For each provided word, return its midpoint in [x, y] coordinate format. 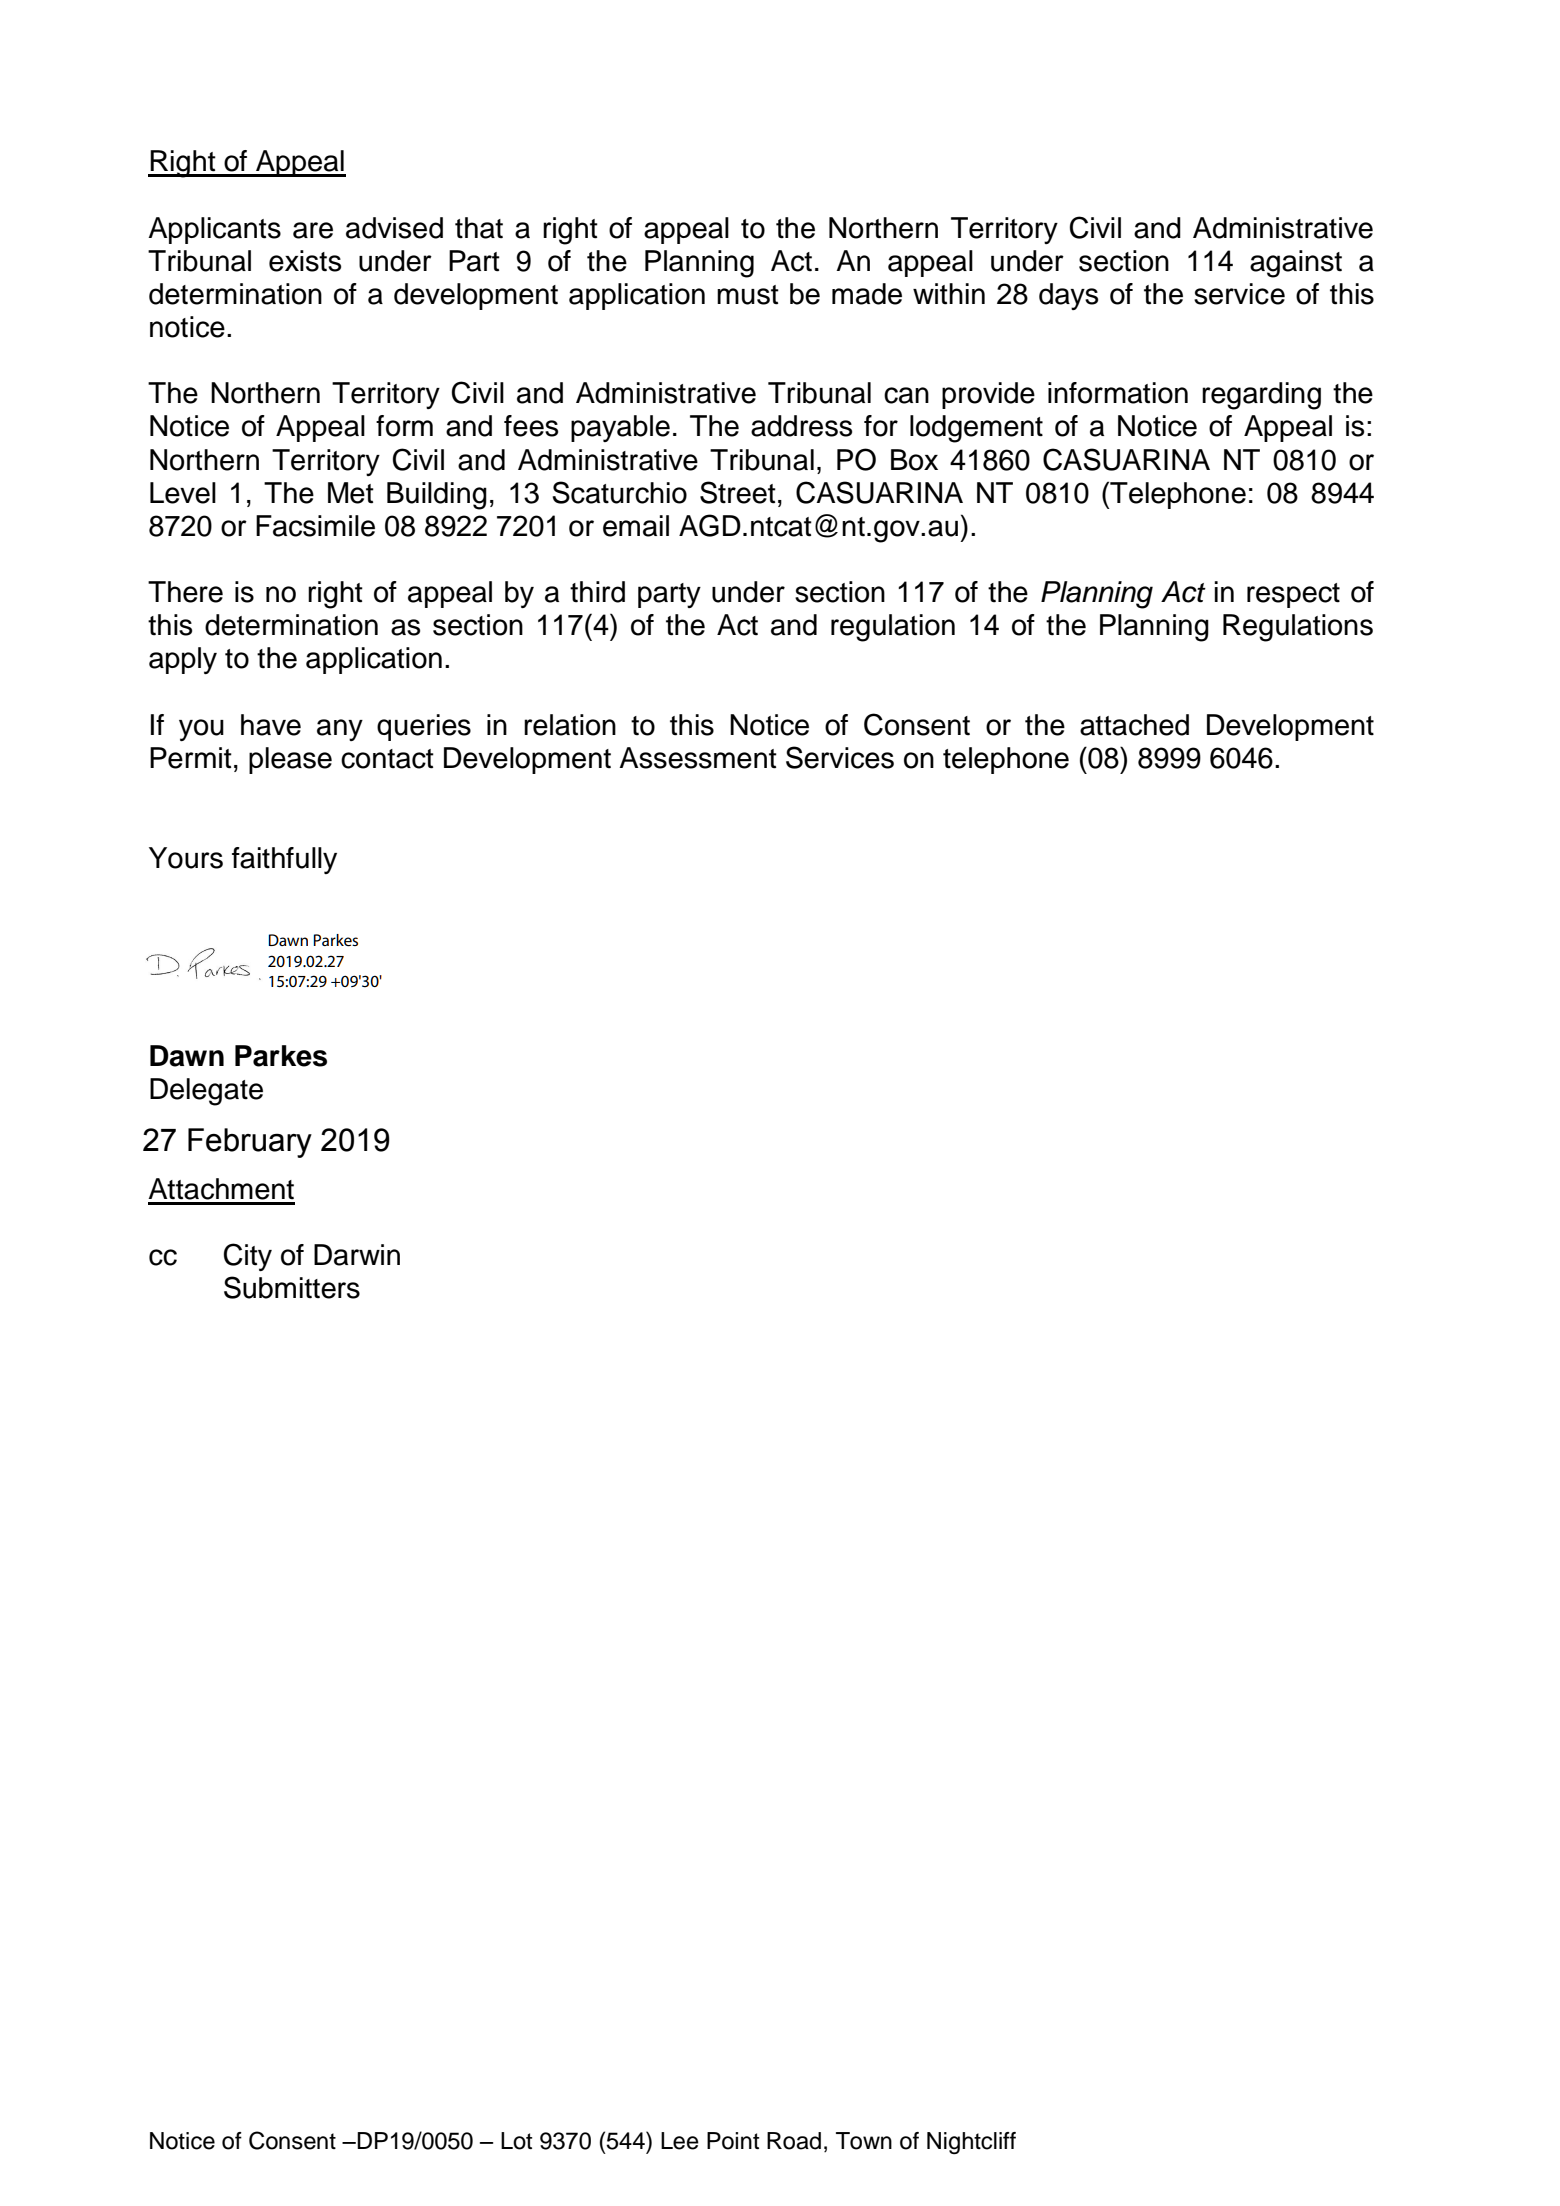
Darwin [357, 1255]
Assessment [698, 758]
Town [864, 2141]
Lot [516, 2141]
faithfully [284, 860]
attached [1134, 725]
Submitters [292, 1287]
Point [733, 2141]
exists [305, 261]
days [1068, 296]
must [748, 295]
